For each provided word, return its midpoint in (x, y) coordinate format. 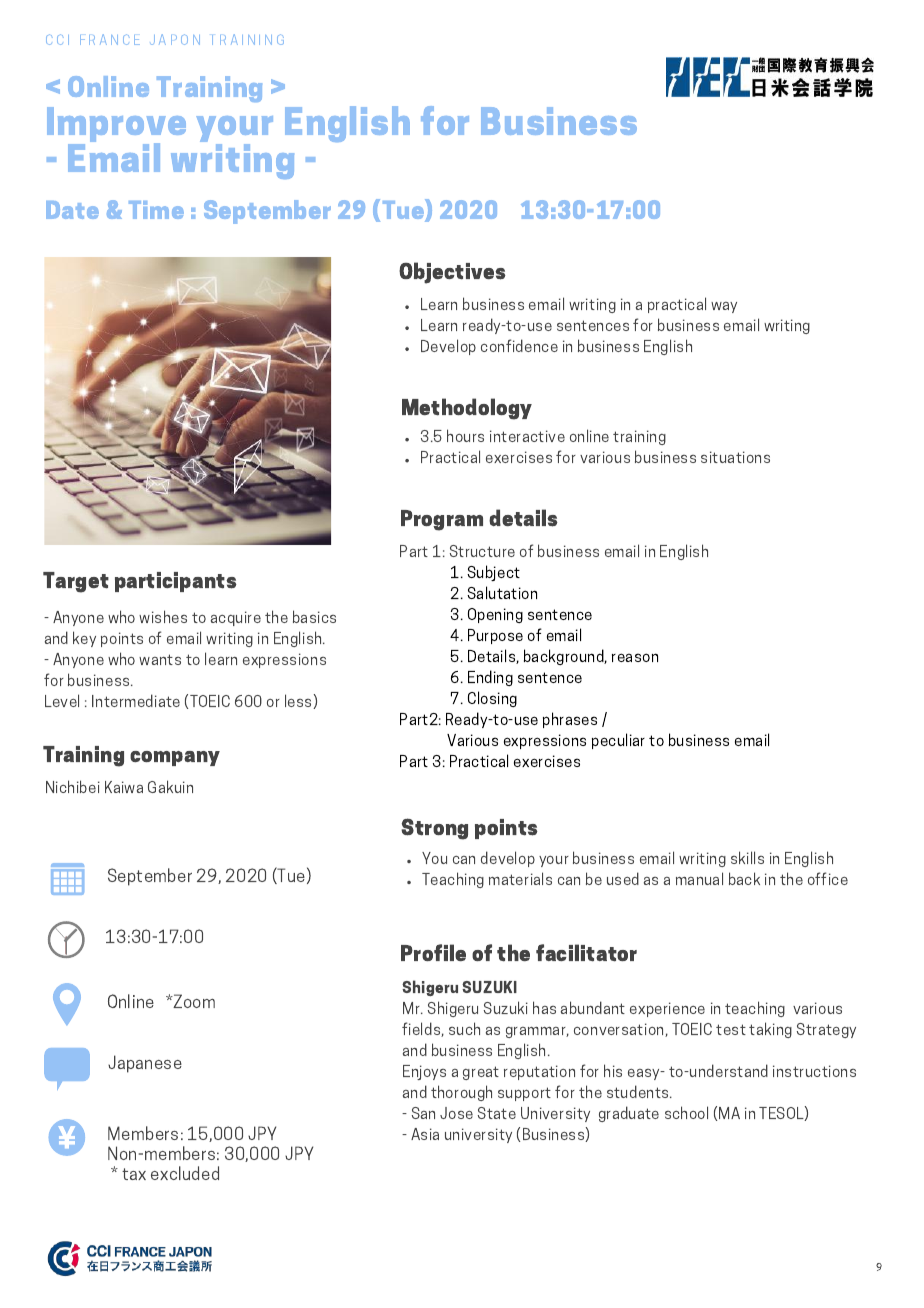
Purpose (495, 636)
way (724, 307)
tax (134, 1174)
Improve (116, 126)
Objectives (452, 273)
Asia (425, 1134)
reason (635, 657)
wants (160, 659)
